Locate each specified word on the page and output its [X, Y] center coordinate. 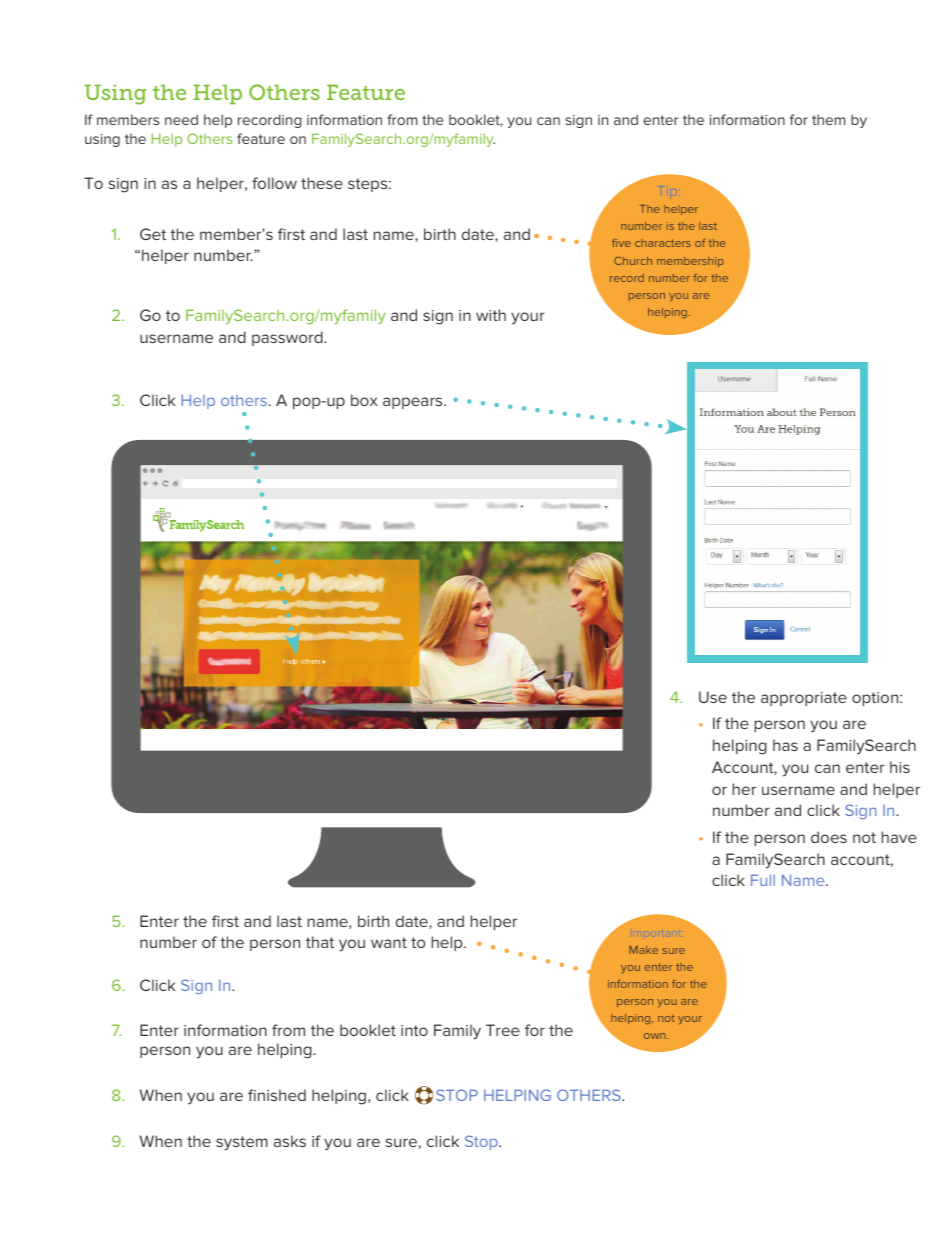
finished [277, 1095]
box [364, 400]
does [829, 837]
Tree [503, 1030]
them [828, 119]
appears [414, 403]
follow [274, 183]
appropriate [804, 699]
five [621, 243]
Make [643, 950]
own [656, 1036]
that [320, 942]
